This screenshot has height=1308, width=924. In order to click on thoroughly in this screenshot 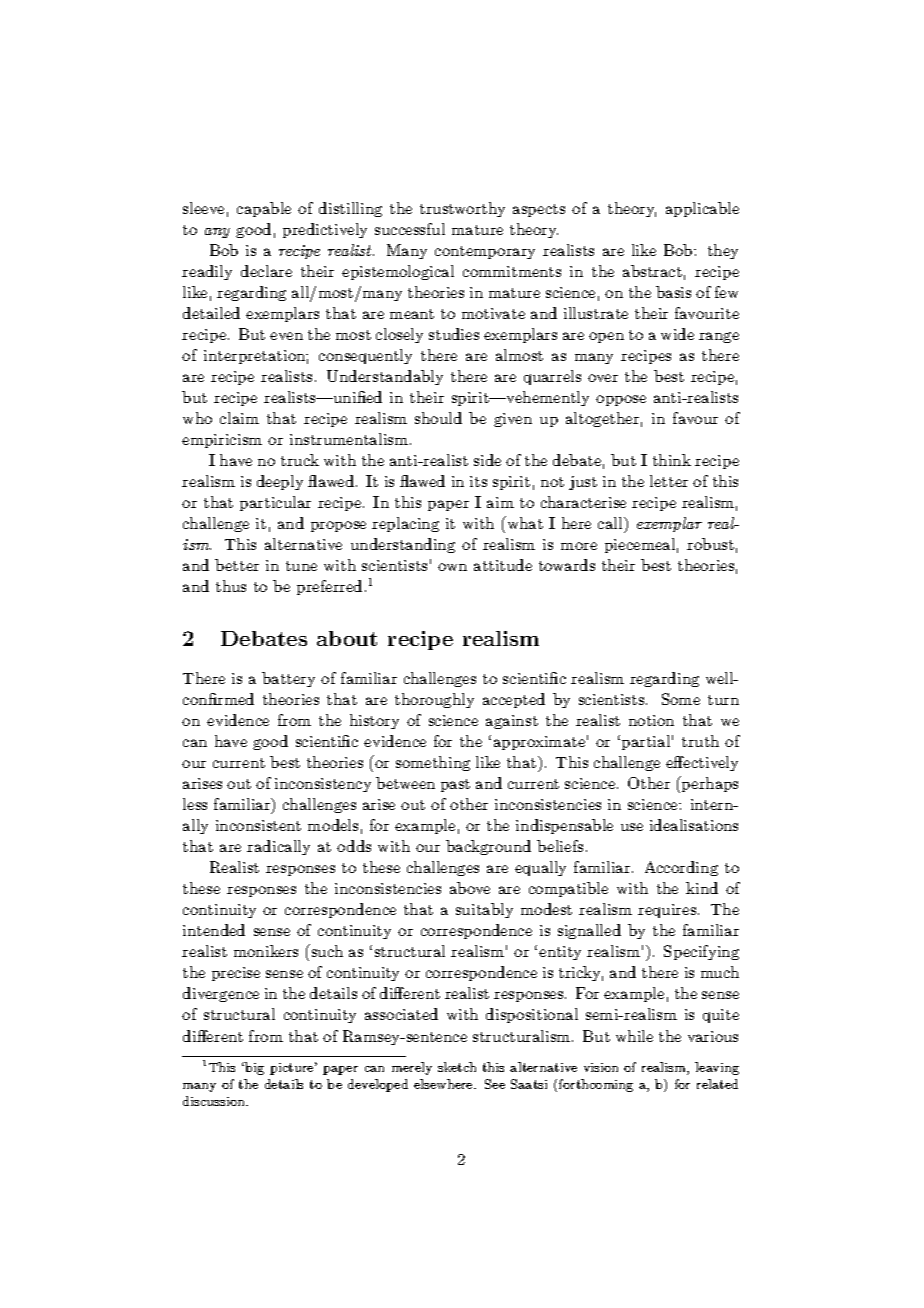, I will do `click(434, 700)`.
